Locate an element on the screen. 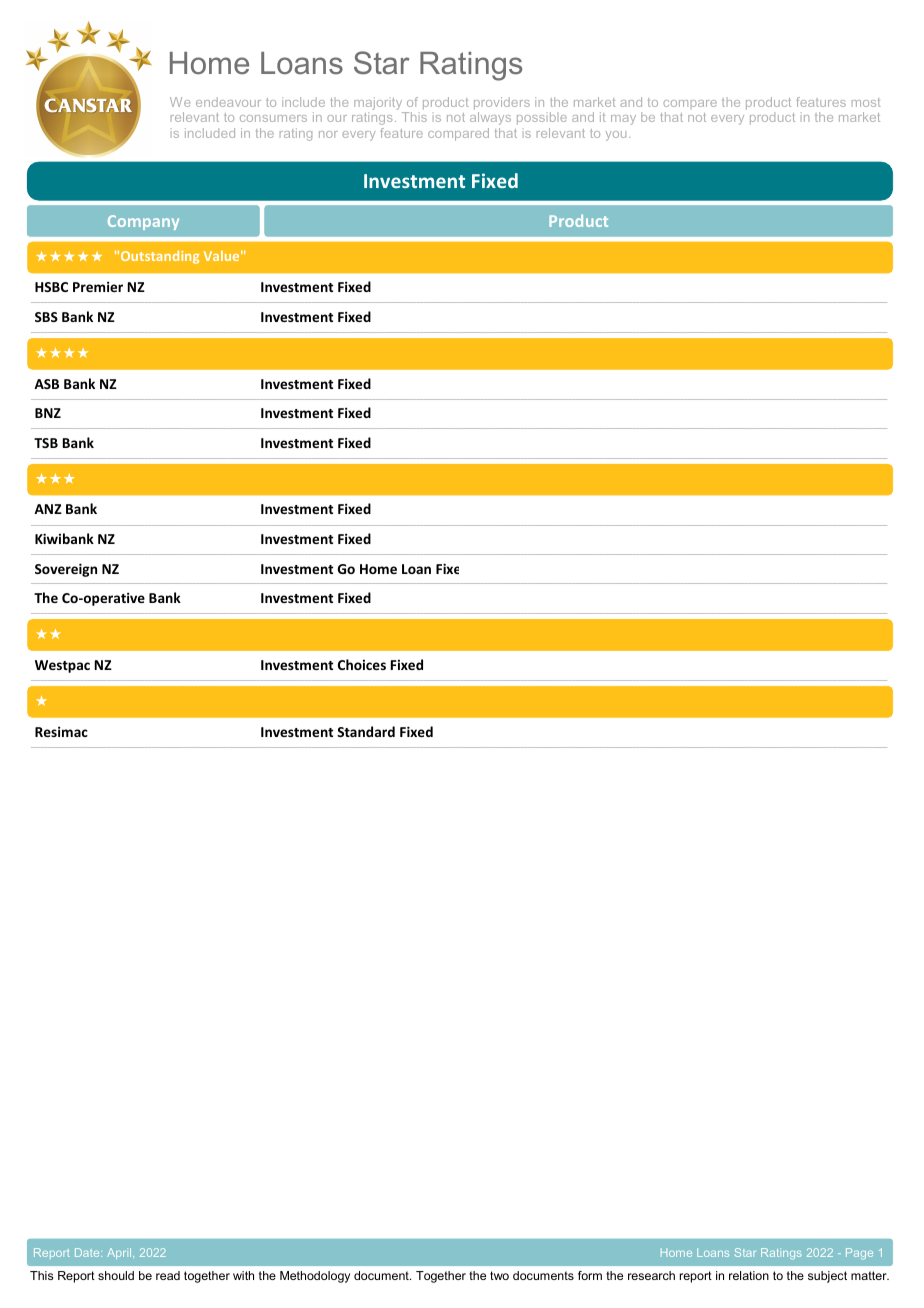 The image size is (924, 1308). always is located at coordinates (490, 118).
